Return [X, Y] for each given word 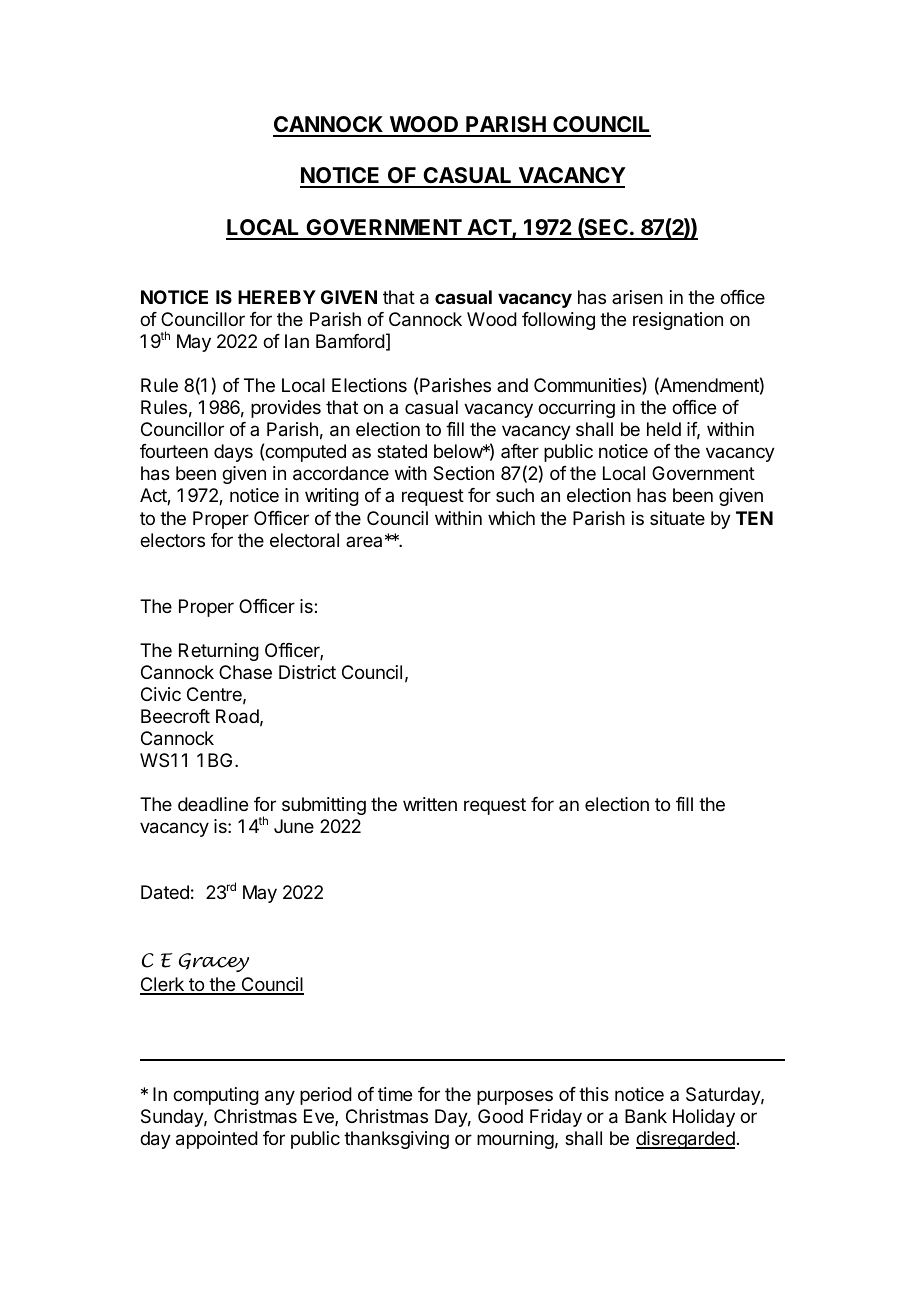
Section [463, 473]
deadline [213, 804]
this [594, 1094]
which [511, 518]
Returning [219, 652]
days [233, 453]
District [307, 672]
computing [216, 1096]
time [395, 1094]
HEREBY [277, 297]
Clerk [163, 985]
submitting [324, 806]
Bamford [350, 341]
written [430, 804]
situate [677, 518]
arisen [637, 297]
